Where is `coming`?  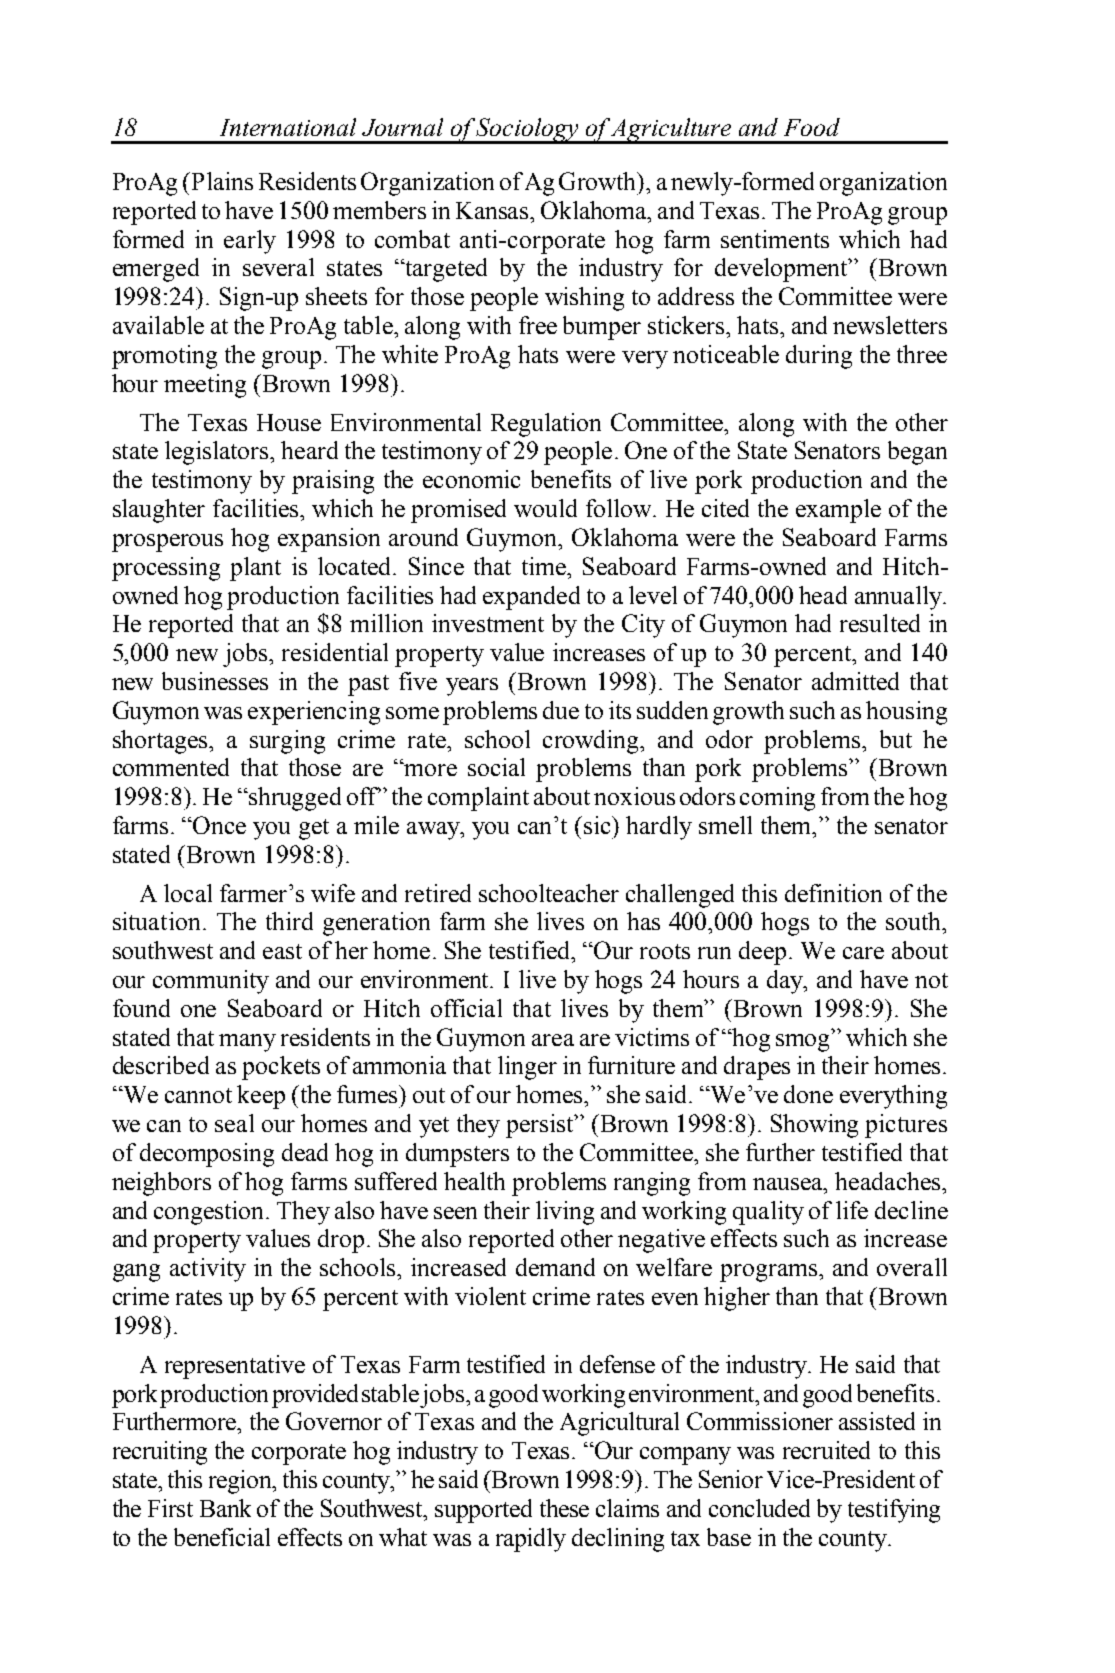 coming is located at coordinates (777, 799).
